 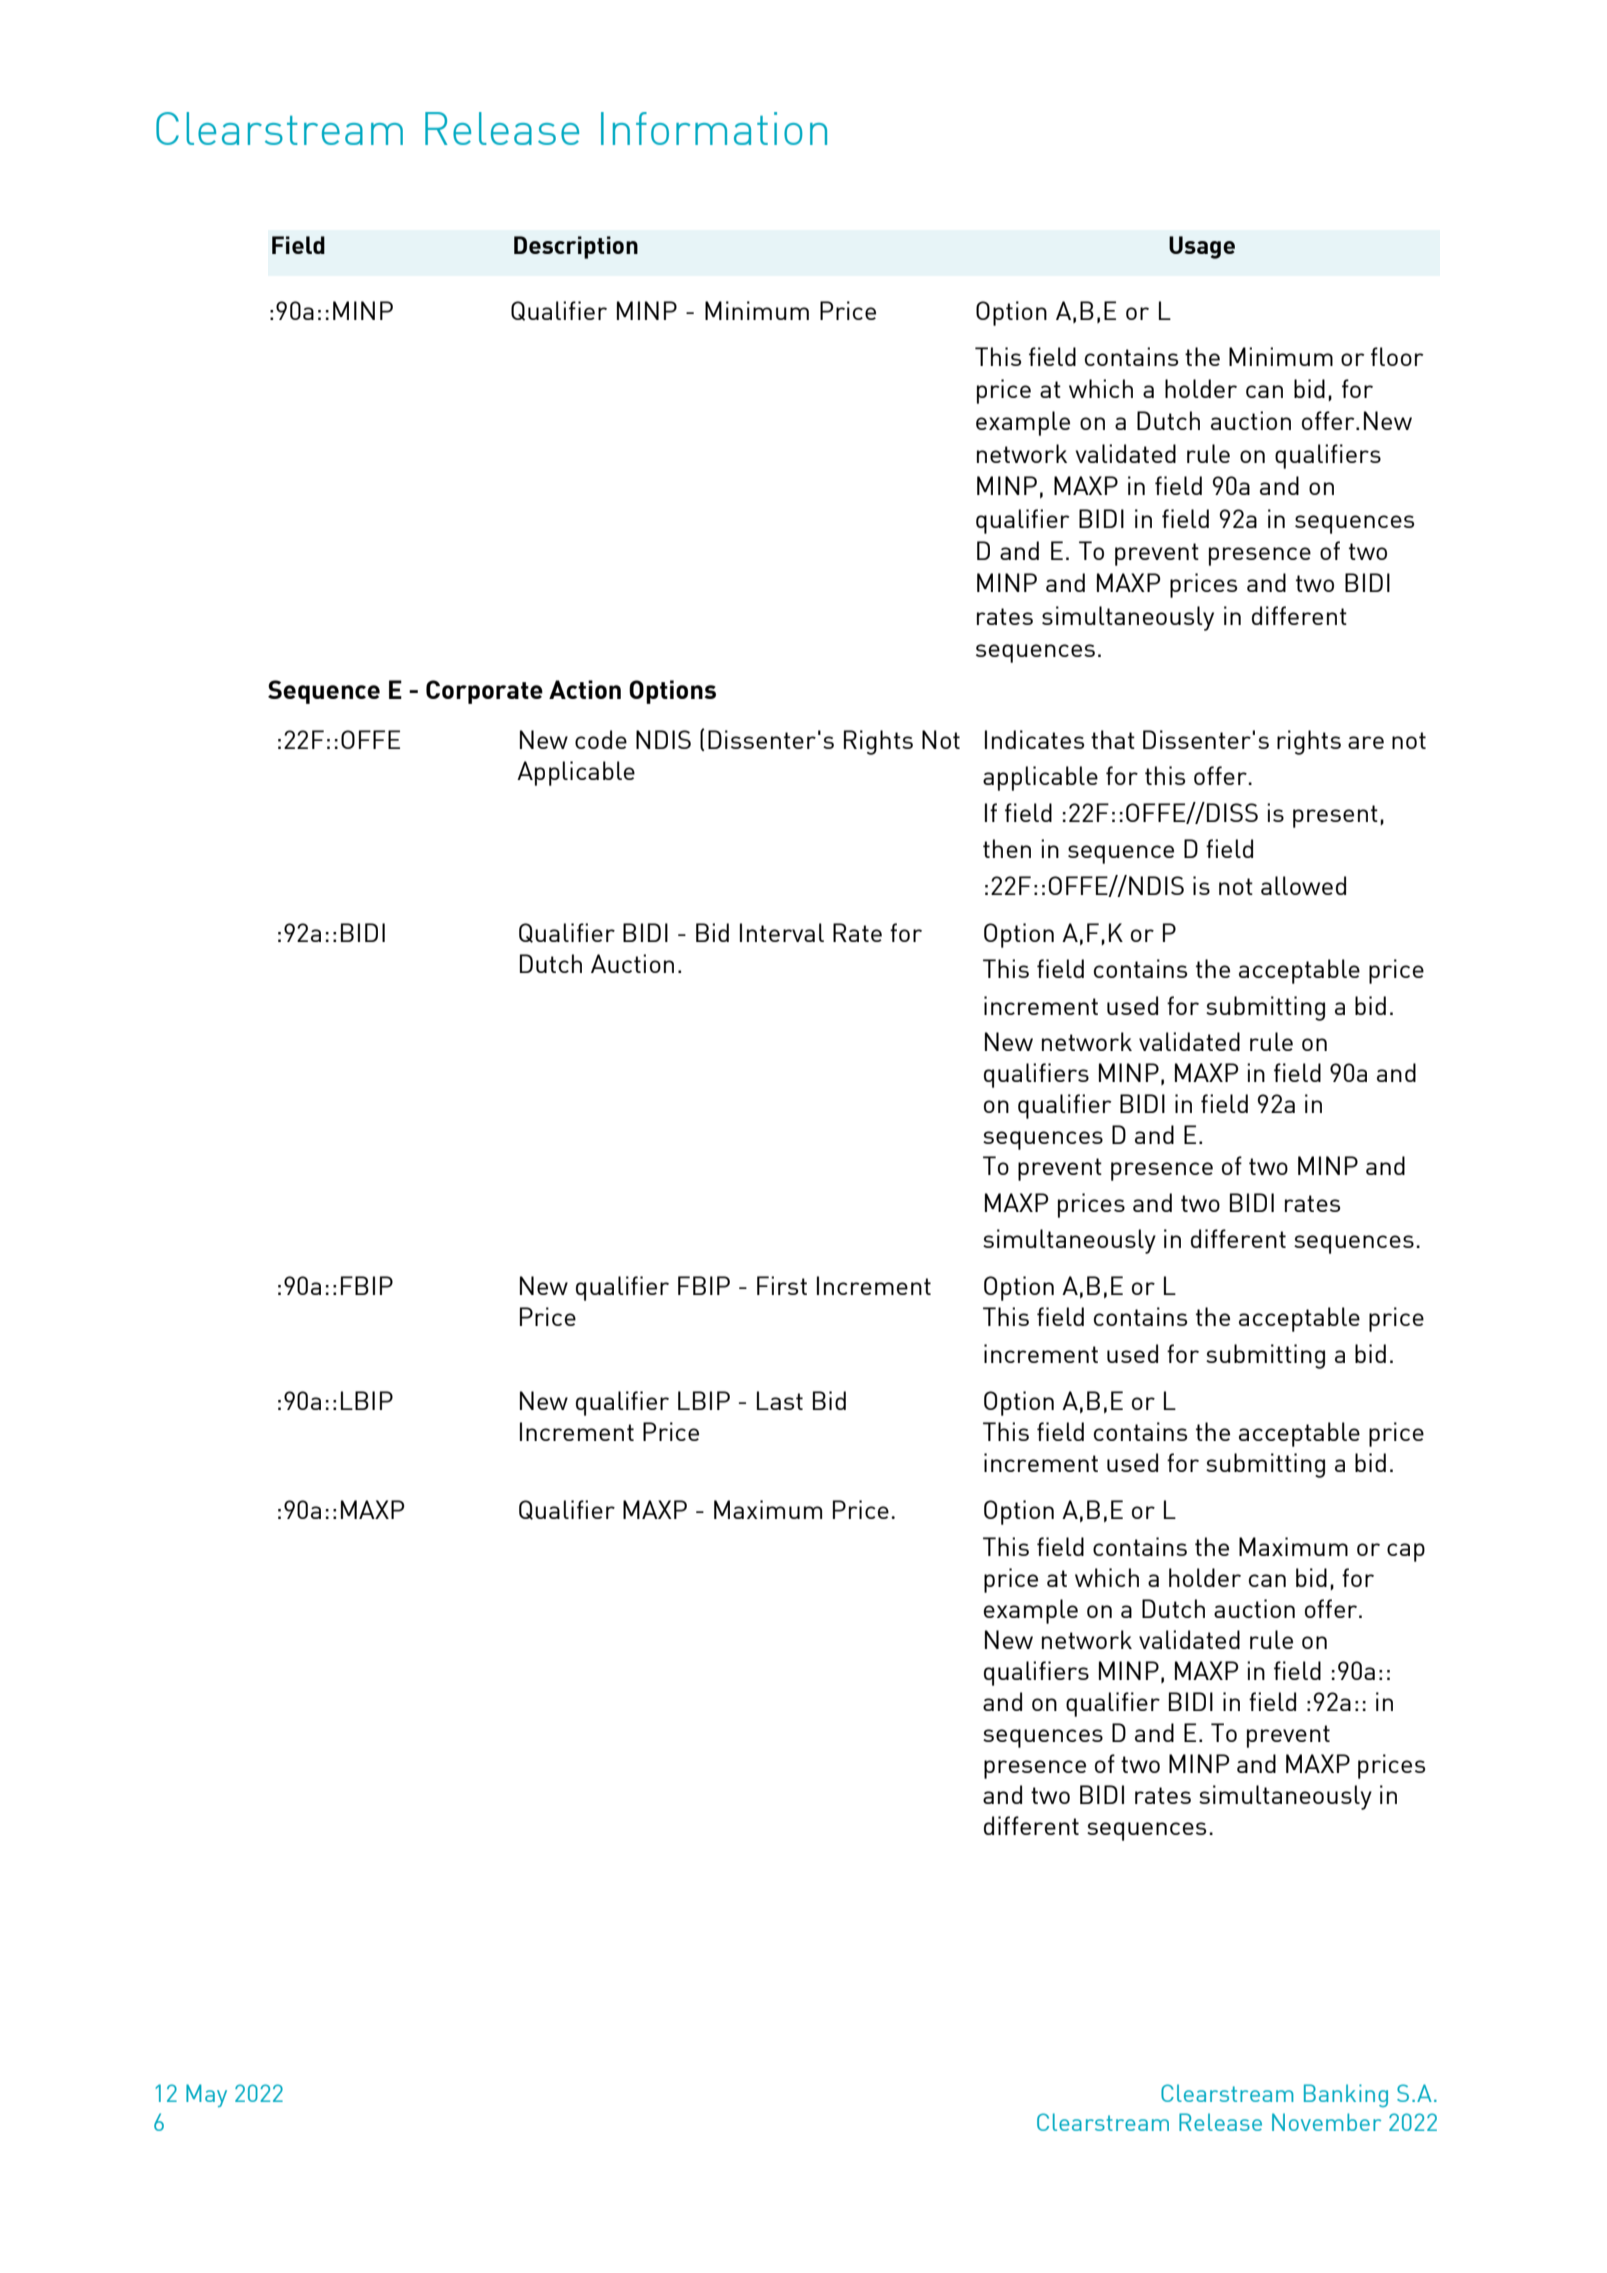 I want to click on May, so click(x=206, y=2095).
